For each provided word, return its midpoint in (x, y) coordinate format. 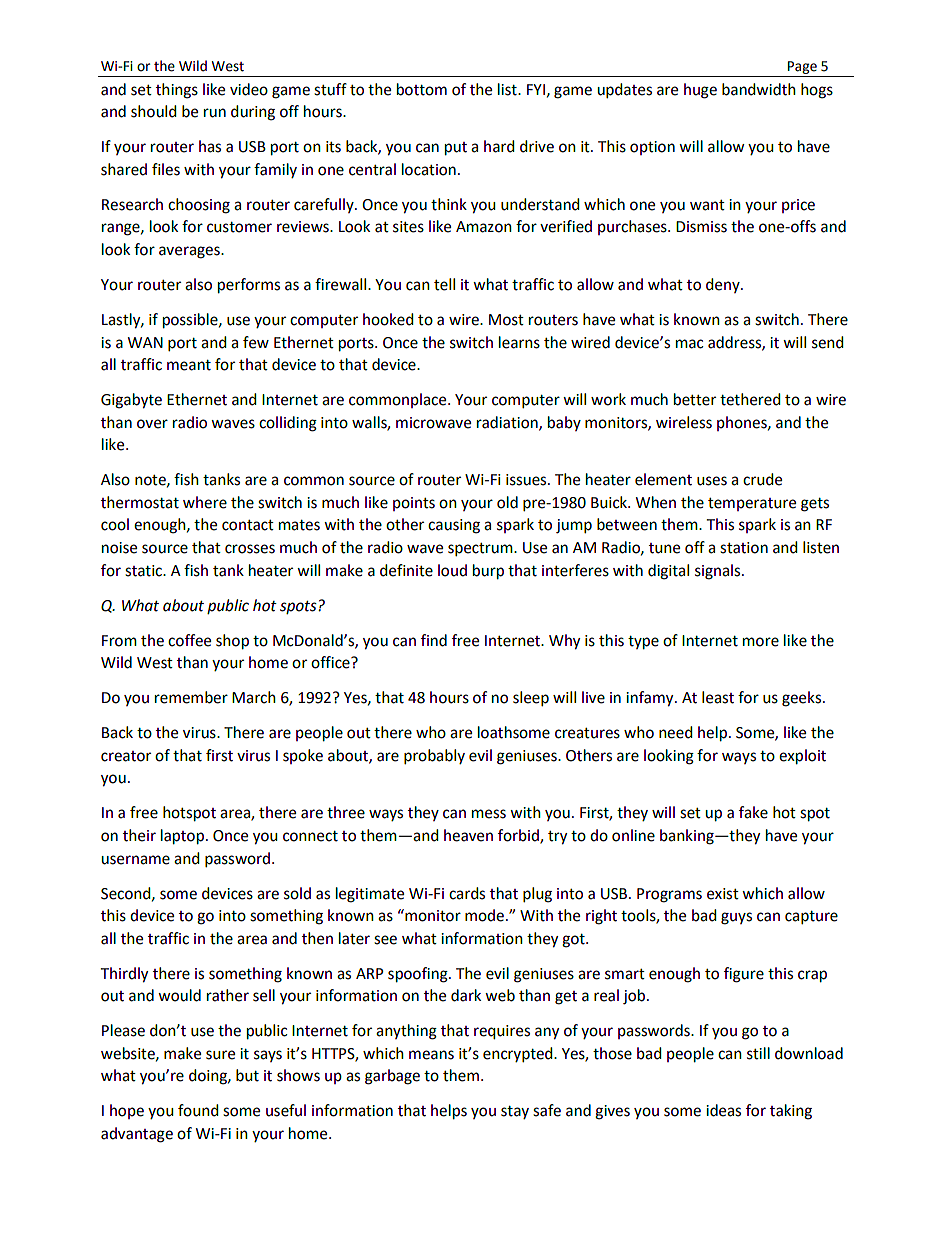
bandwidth (759, 89)
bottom (422, 89)
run (215, 113)
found (198, 1110)
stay (515, 1112)
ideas (723, 1110)
